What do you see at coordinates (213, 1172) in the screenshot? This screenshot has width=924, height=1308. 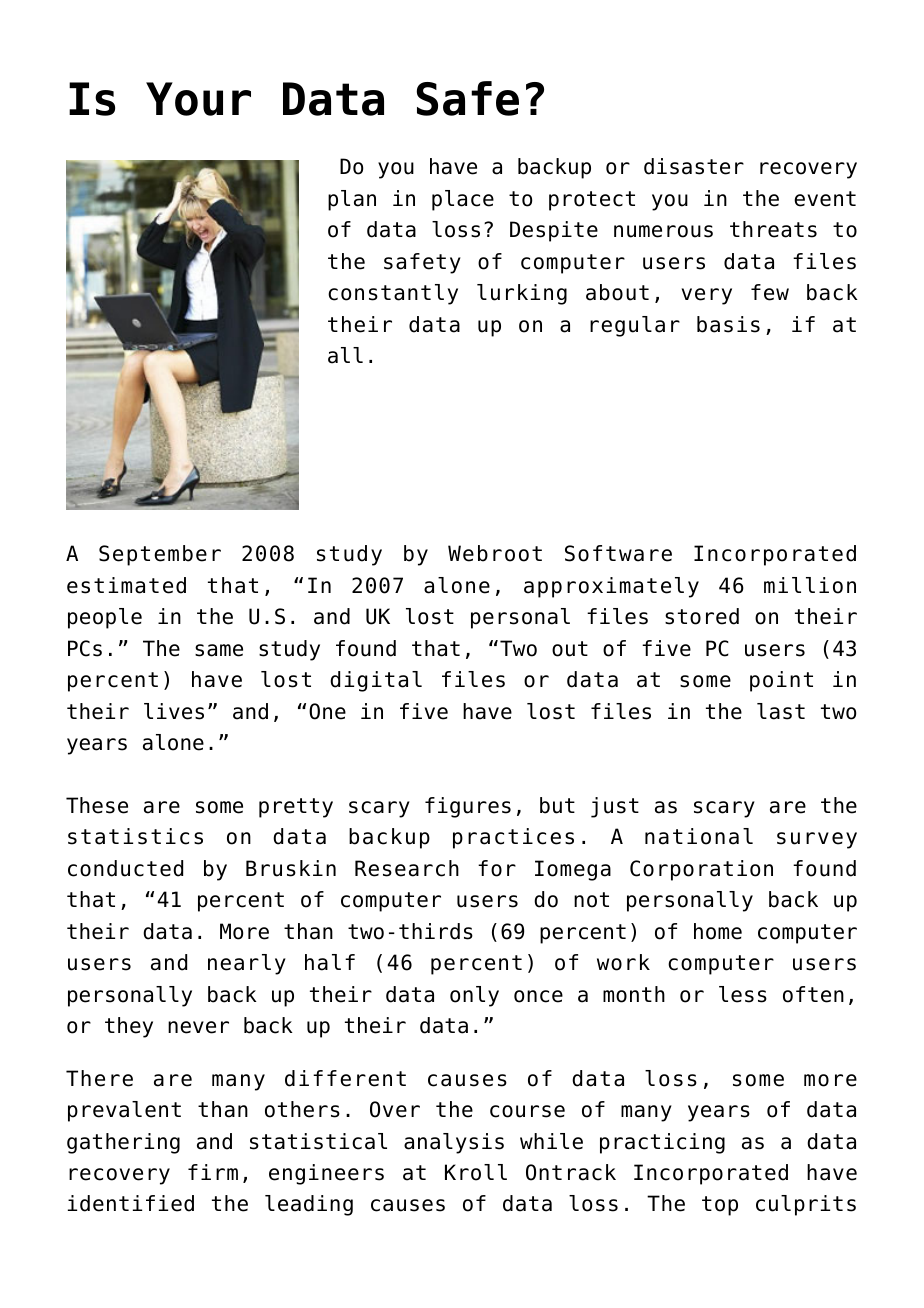 I see `firm` at bounding box center [213, 1172].
